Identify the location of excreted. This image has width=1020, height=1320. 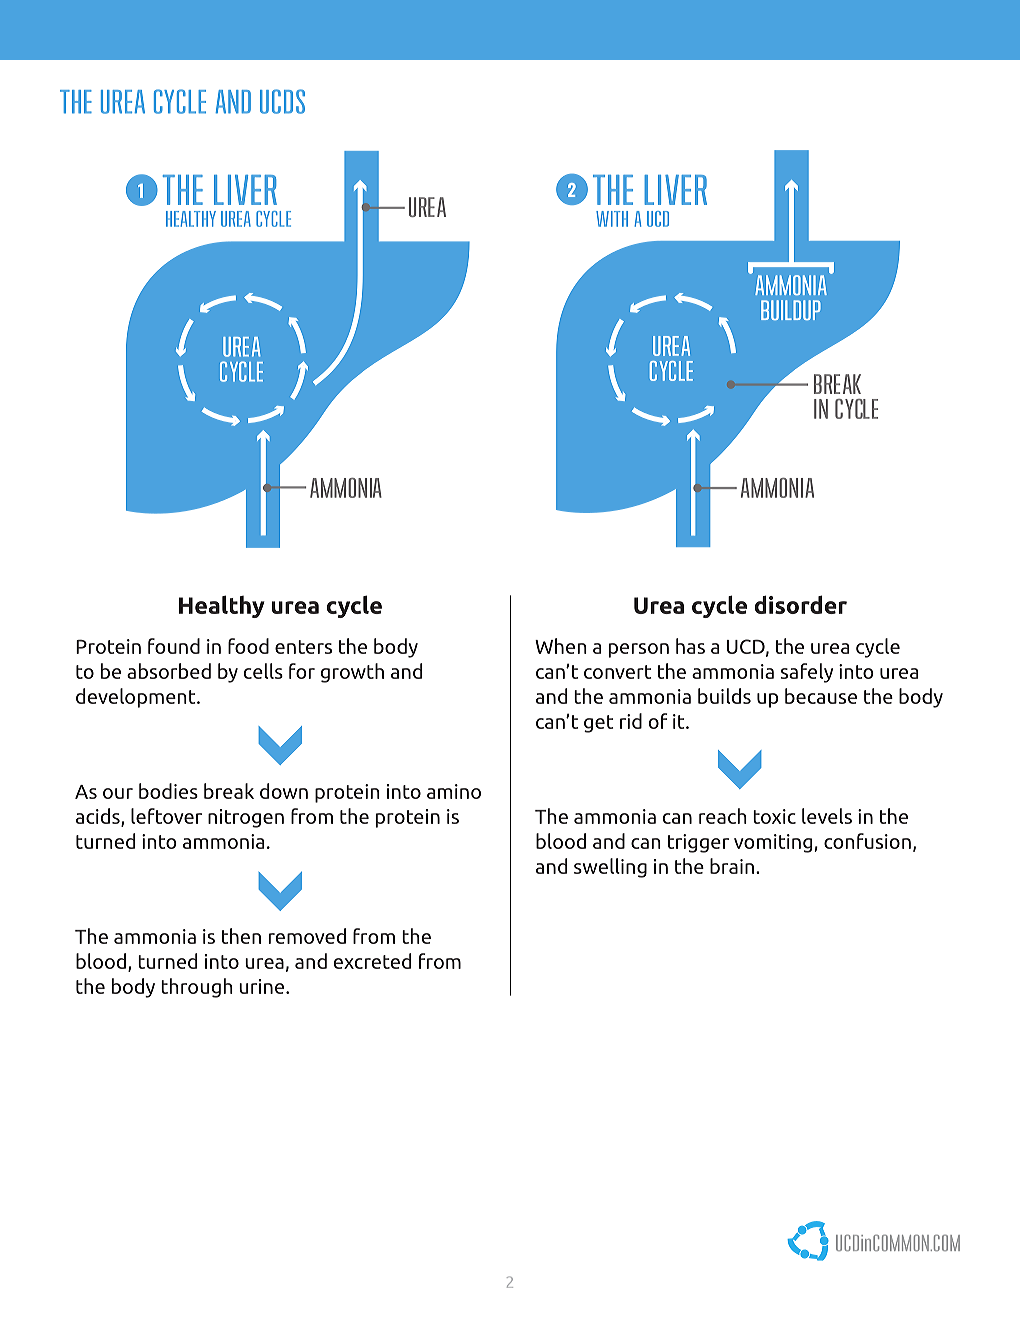
(372, 961).
